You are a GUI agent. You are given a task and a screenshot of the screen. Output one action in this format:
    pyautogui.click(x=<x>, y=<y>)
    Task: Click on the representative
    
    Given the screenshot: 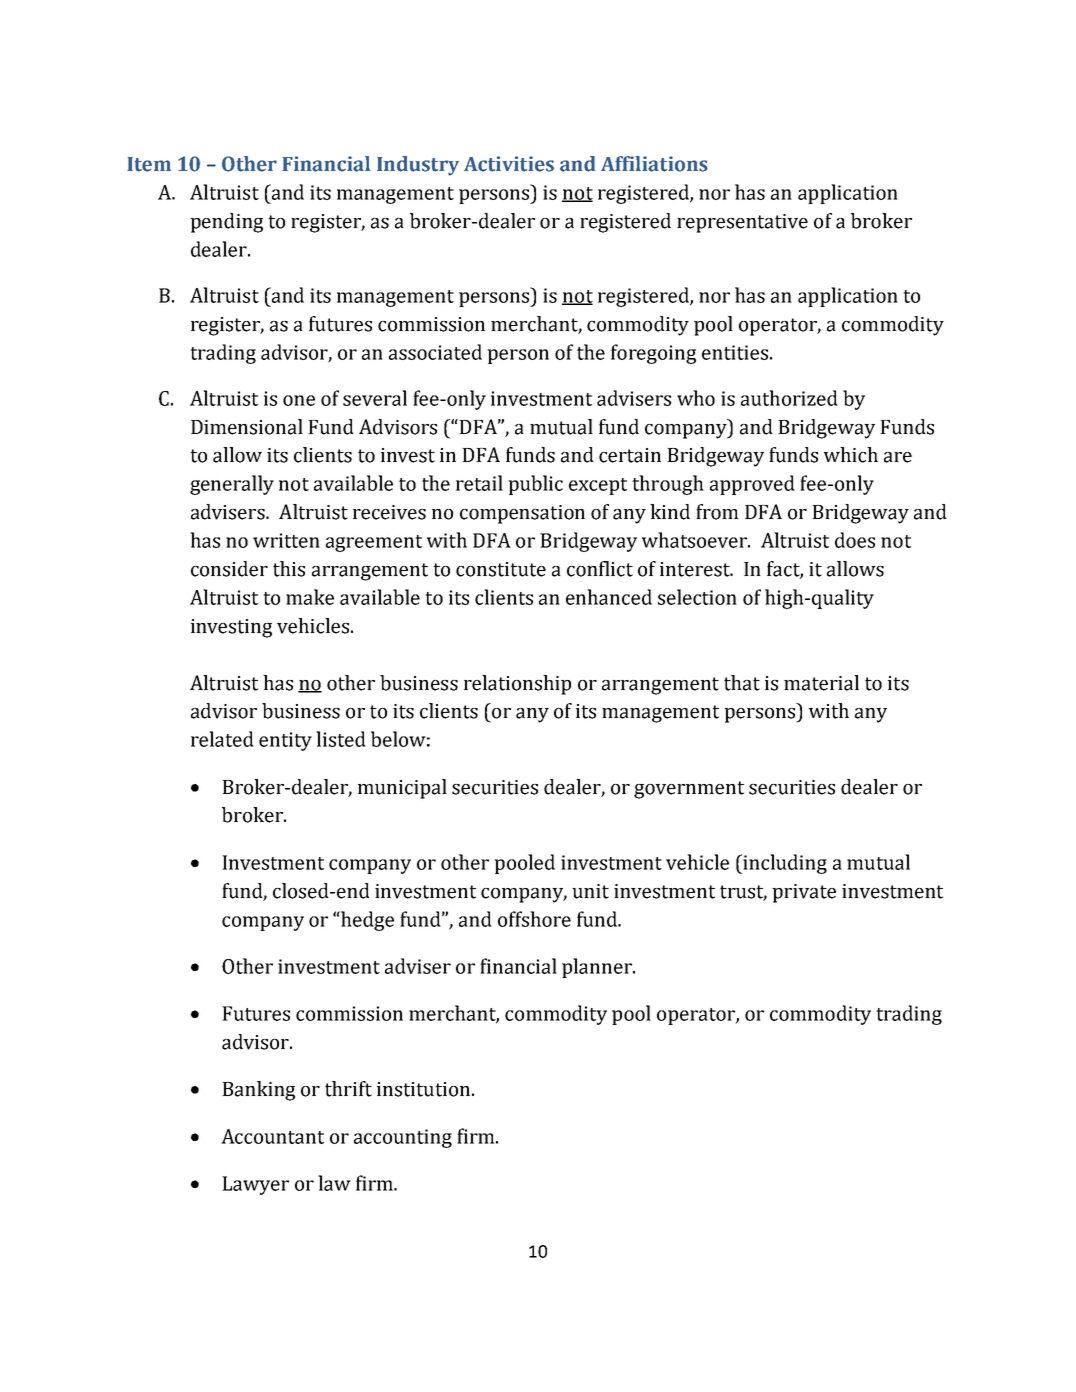 What is the action you would take?
    pyautogui.click(x=742, y=223)
